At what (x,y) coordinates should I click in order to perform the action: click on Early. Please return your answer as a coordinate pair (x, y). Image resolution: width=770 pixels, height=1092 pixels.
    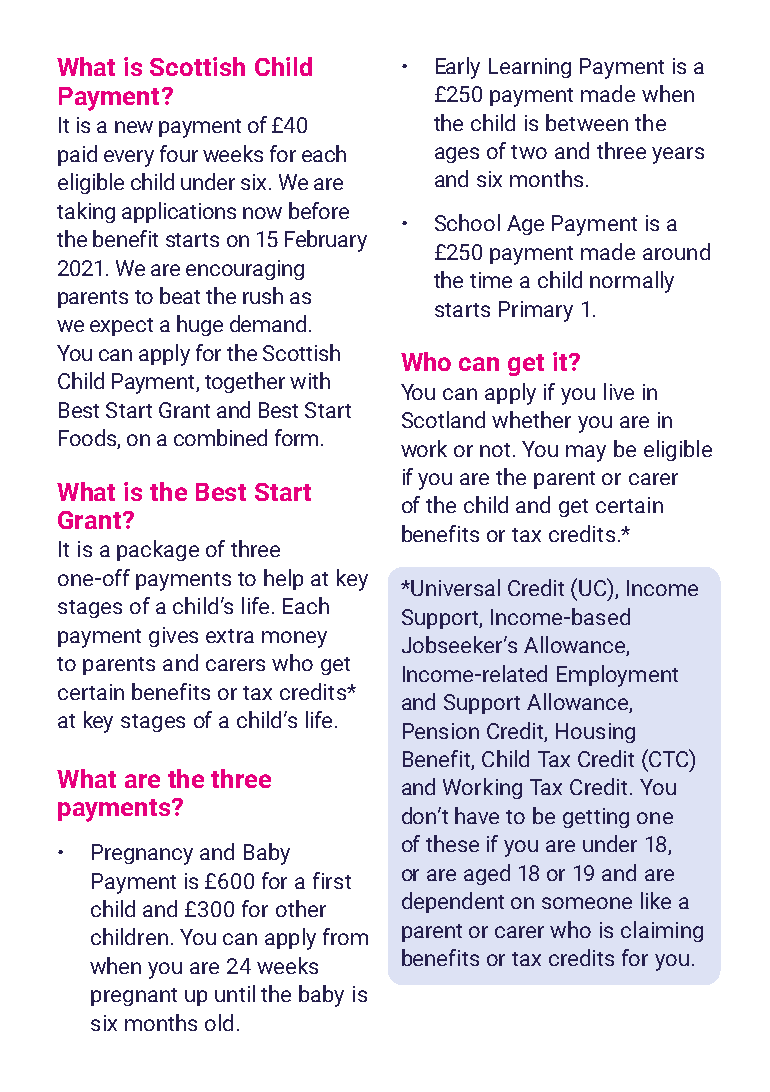
    Looking at the image, I should click on (458, 68).
